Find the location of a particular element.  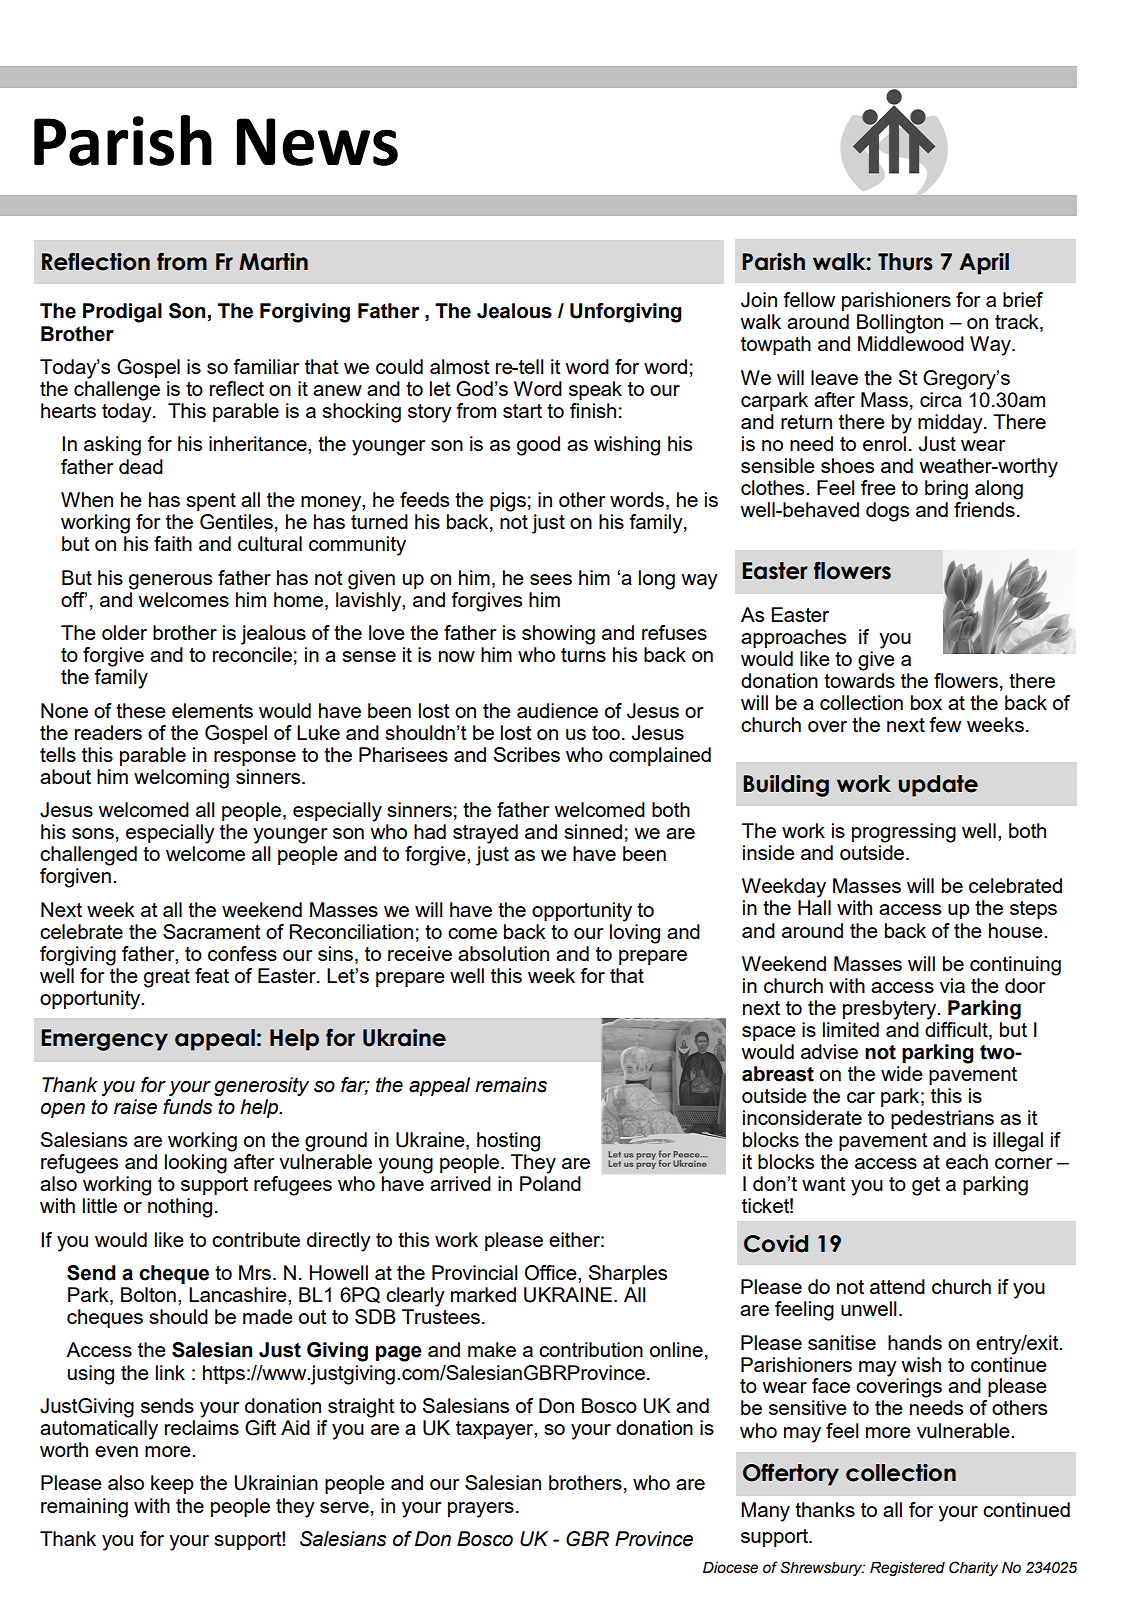

Registered is located at coordinates (907, 1569).
